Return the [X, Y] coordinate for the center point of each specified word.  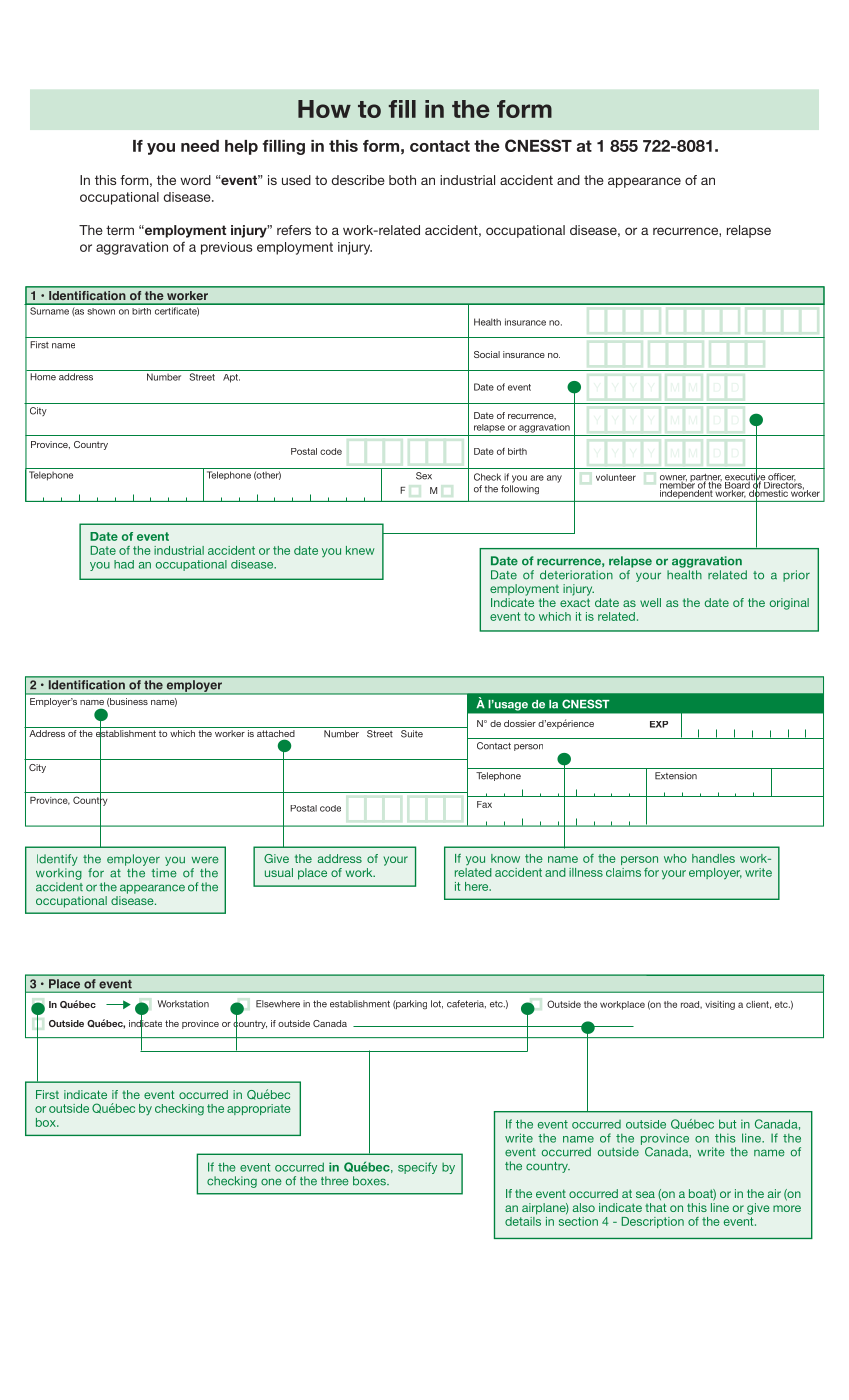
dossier [520, 723]
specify [417, 1168]
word [195, 180]
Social [487, 354]
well [650, 602]
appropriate [259, 1109]
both [402, 180]
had [124, 564]
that [656, 1207]
